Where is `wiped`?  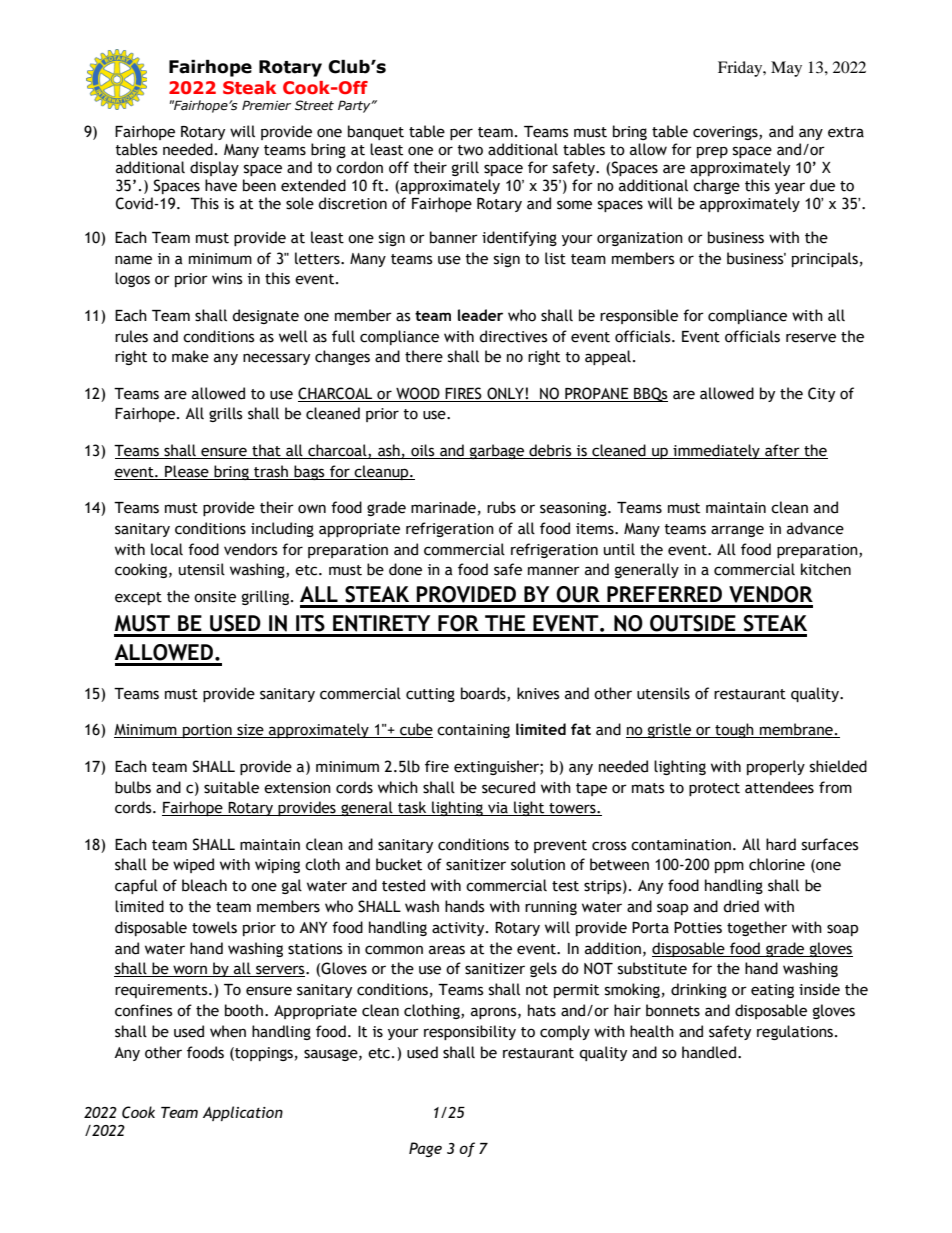
wiped is located at coordinates (193, 865).
